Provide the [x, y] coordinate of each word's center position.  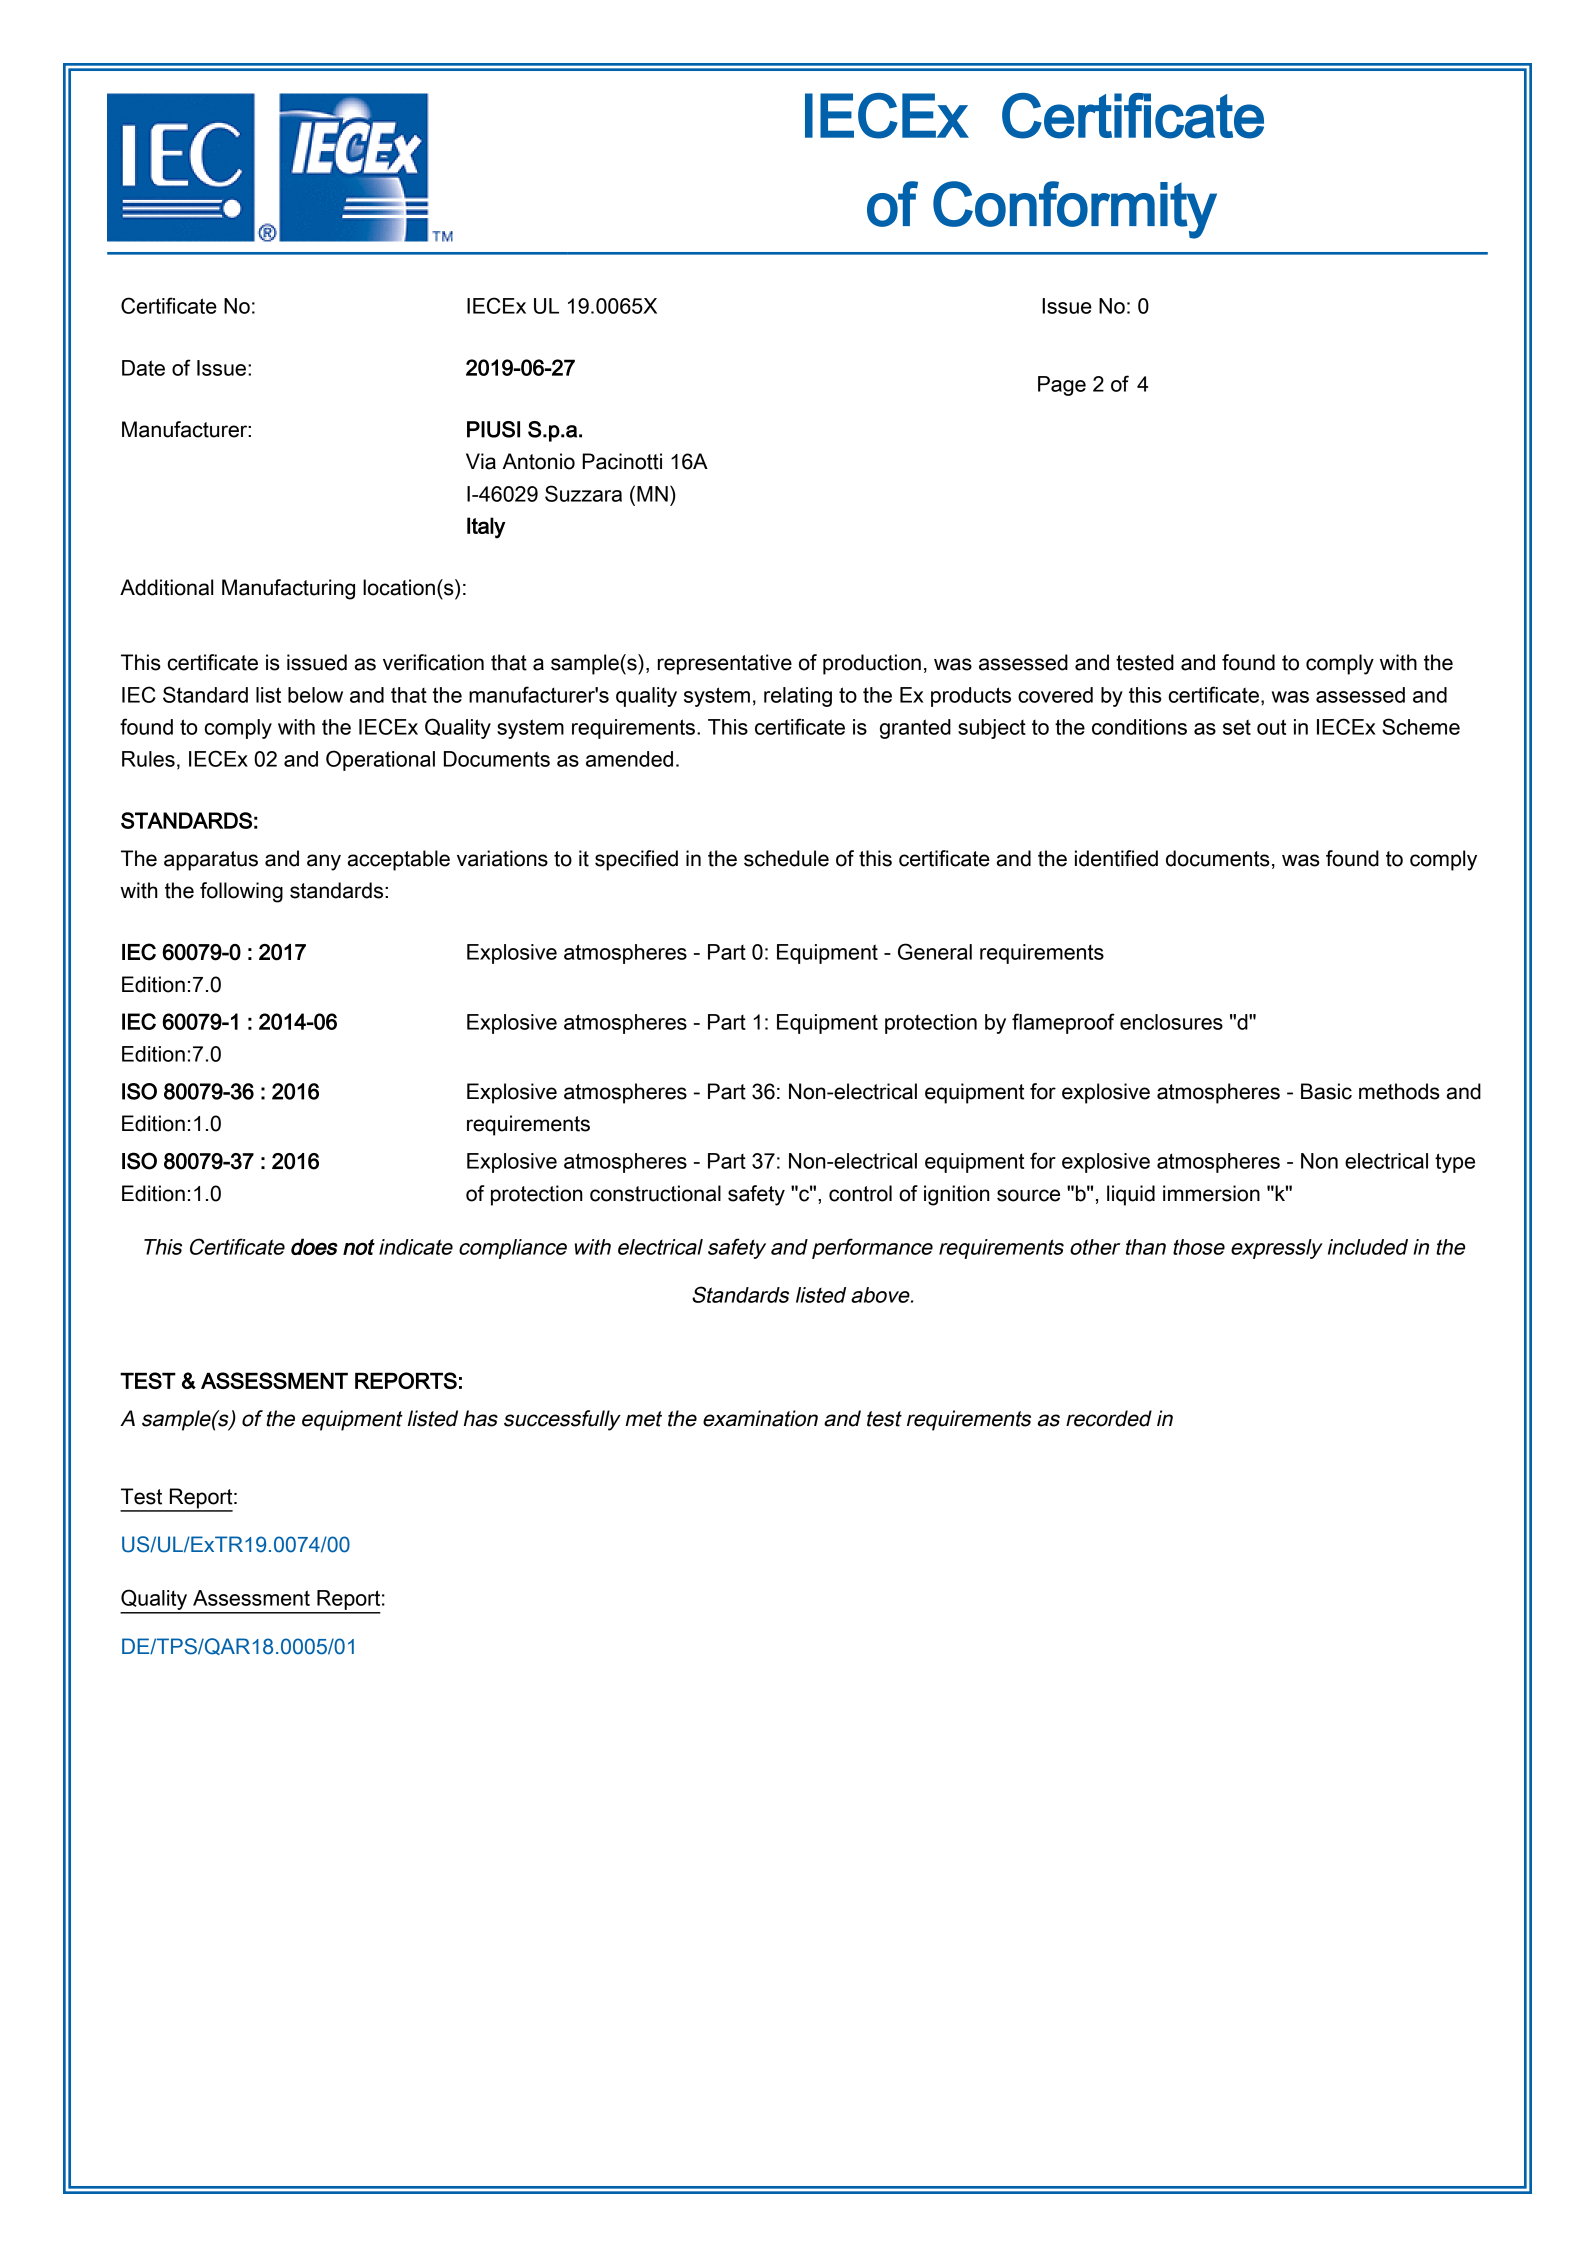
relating [798, 697]
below [315, 695]
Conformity [1075, 210]
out [1271, 727]
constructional [655, 1193]
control [860, 1193]
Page [1062, 386]
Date [143, 368]
